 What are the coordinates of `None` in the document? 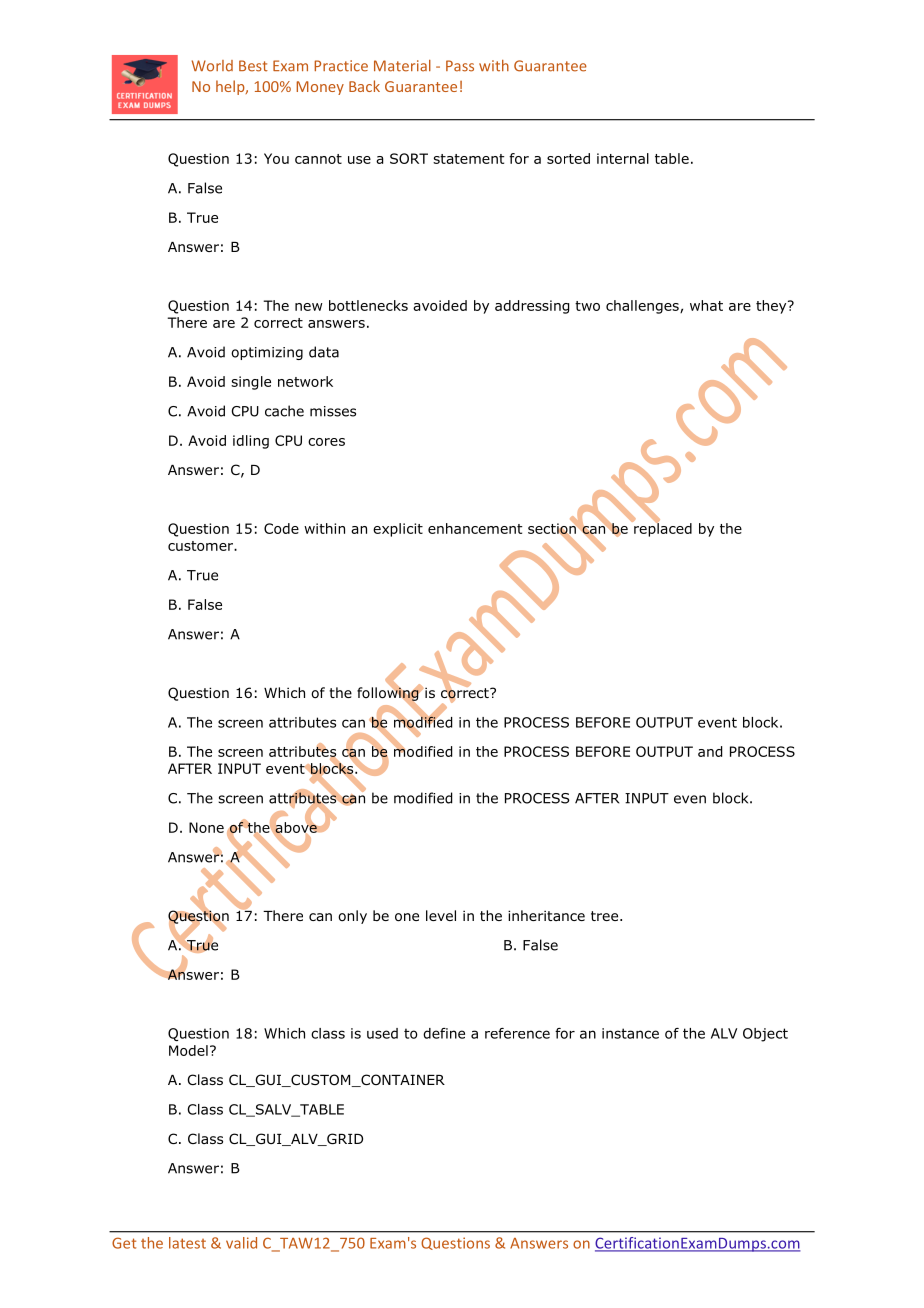 It's located at (206, 827).
